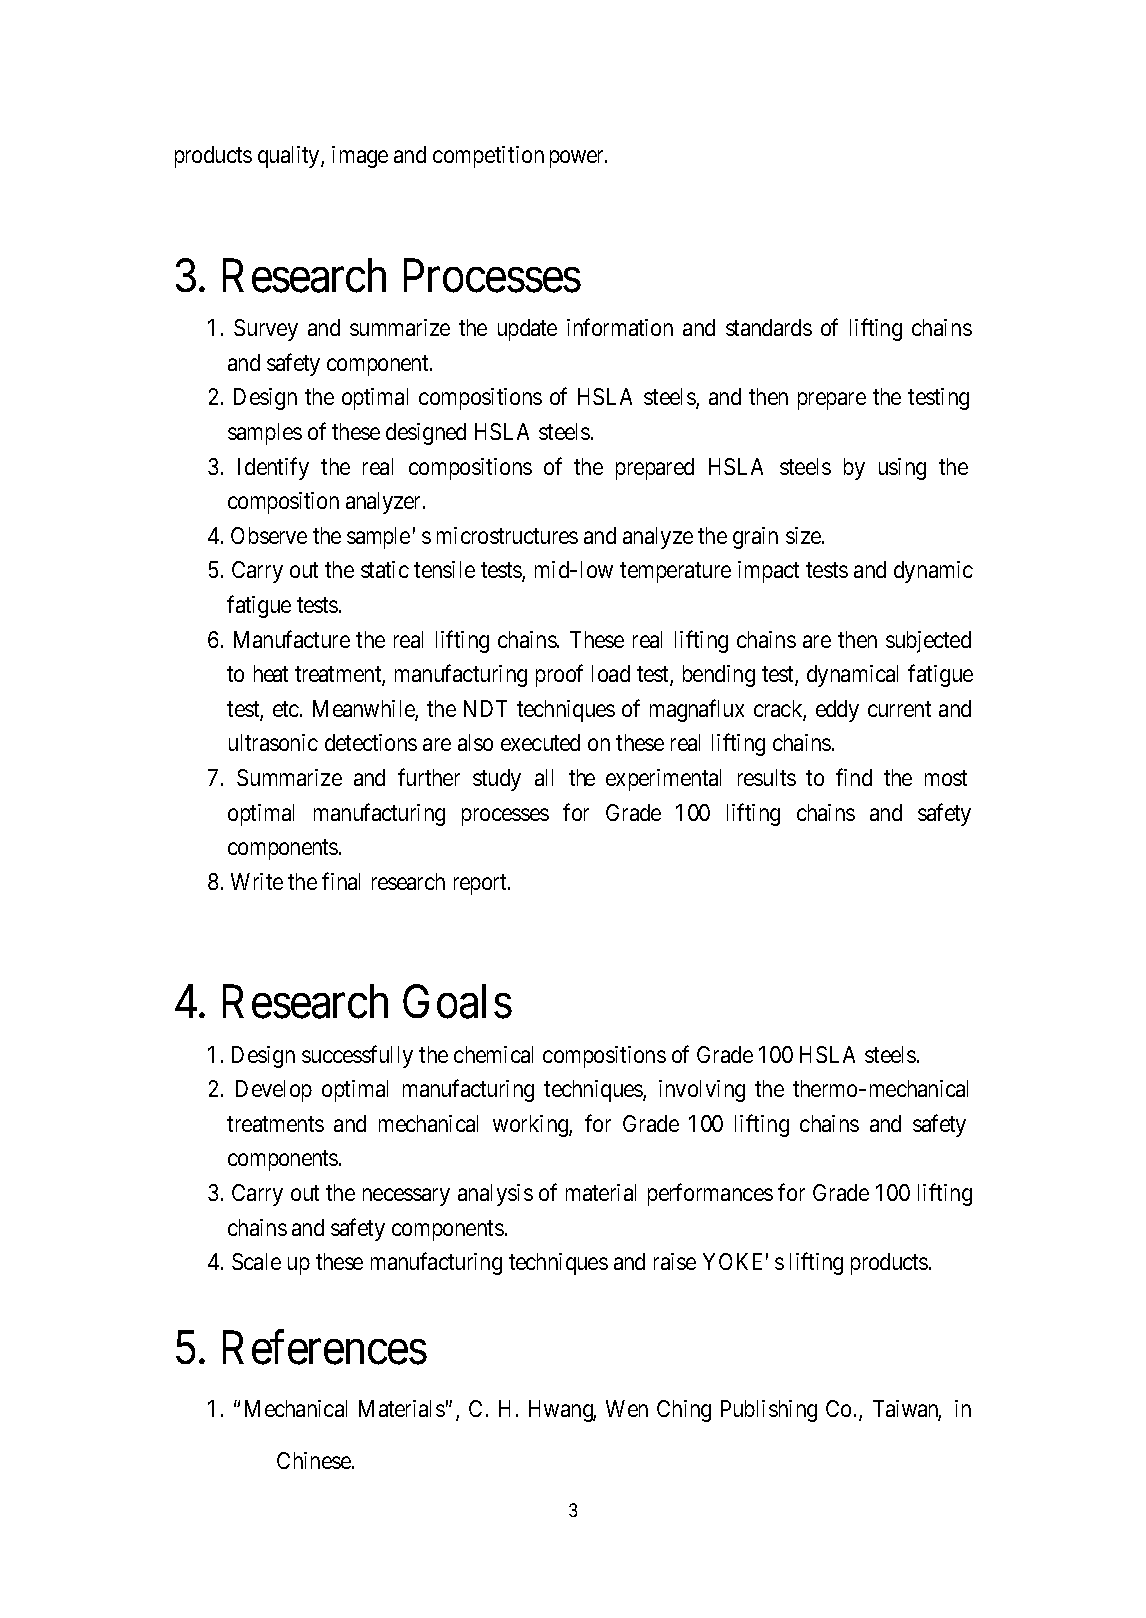 This page has width=1146, height=1618. Describe the element at coordinates (385, 569) in the page. I see `static` at that location.
